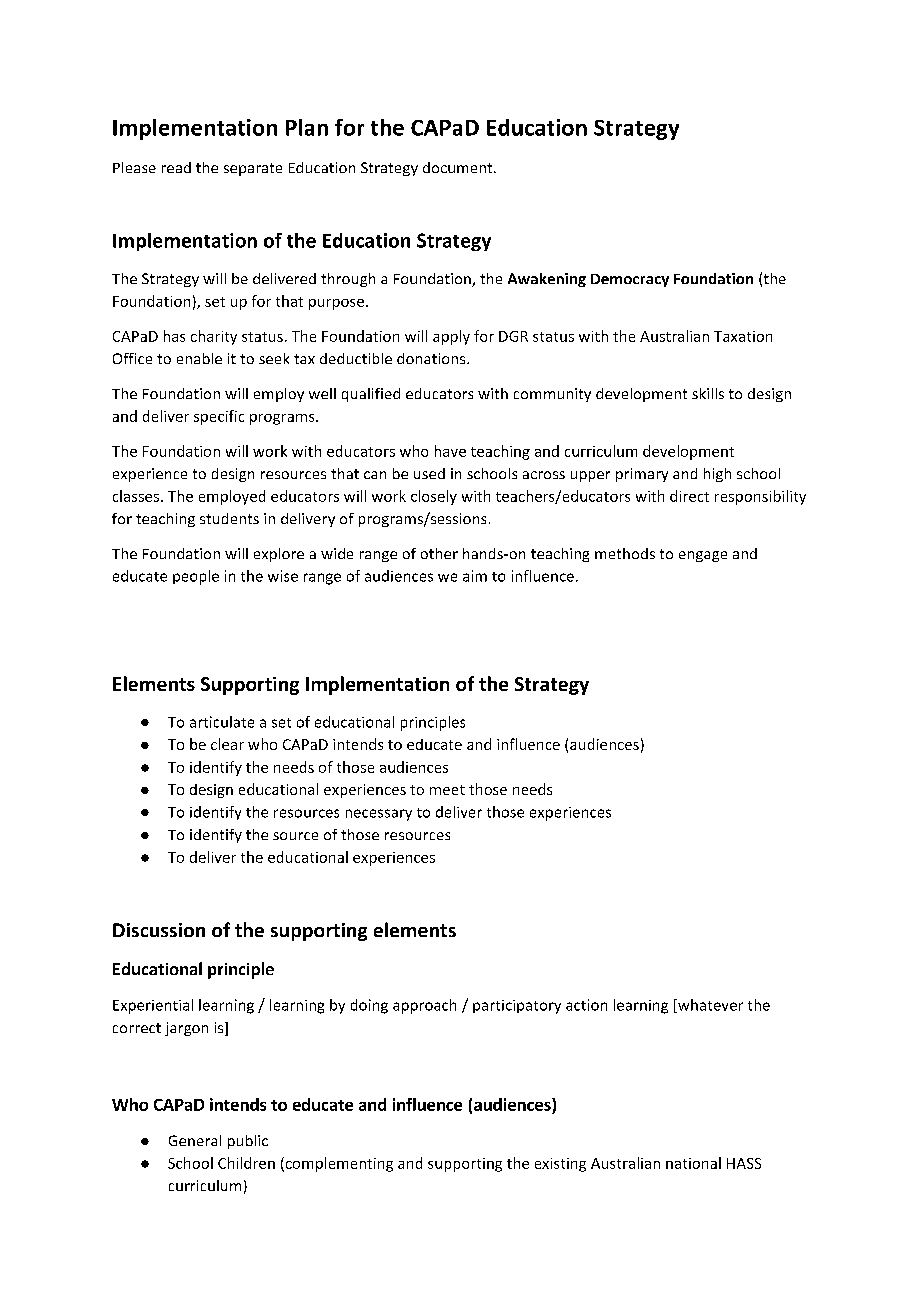  What do you see at coordinates (196, 577) in the screenshot?
I see `people` at bounding box center [196, 577].
